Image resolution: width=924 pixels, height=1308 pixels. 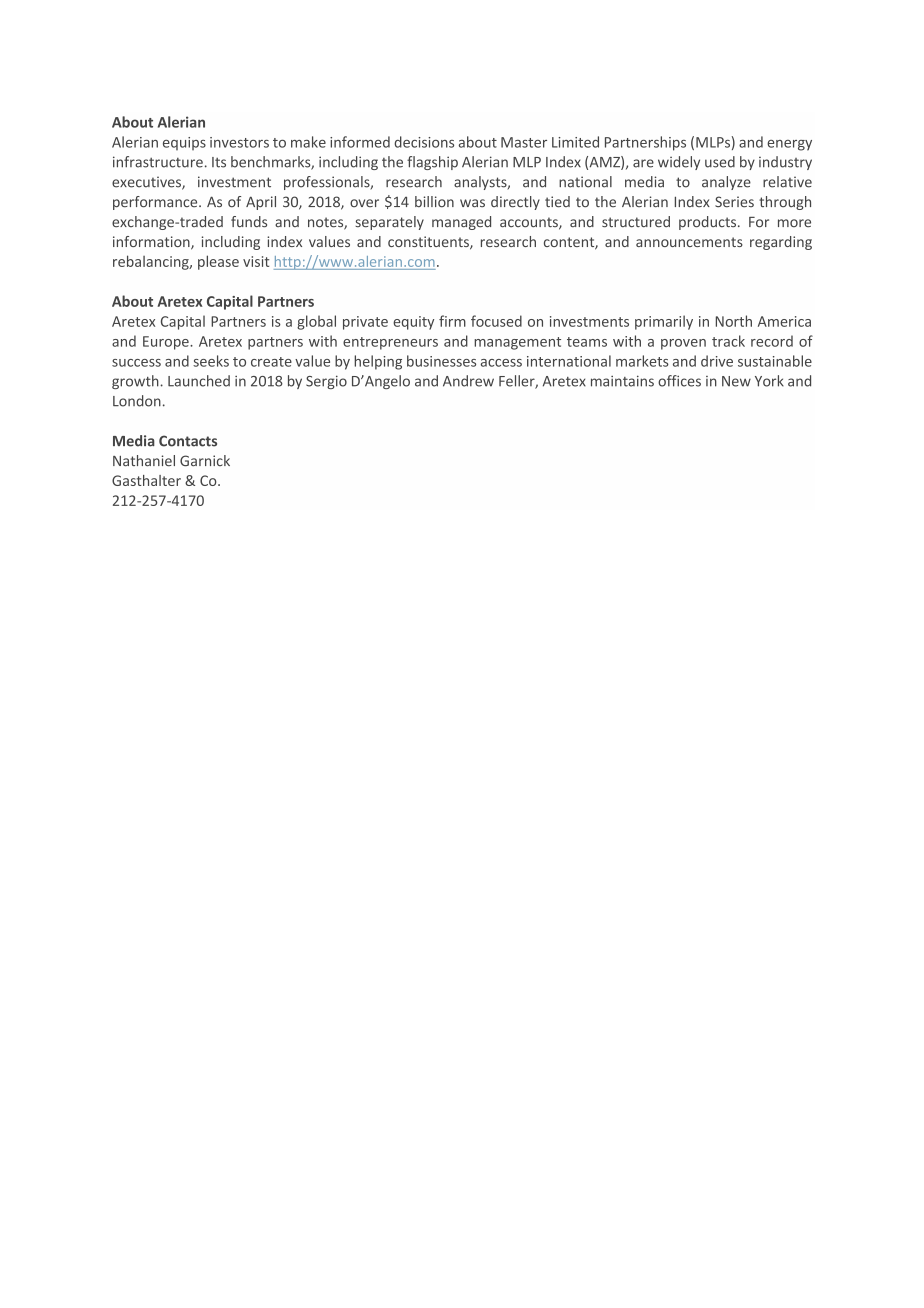 What do you see at coordinates (441, 361) in the page?
I see `businesses` at bounding box center [441, 361].
